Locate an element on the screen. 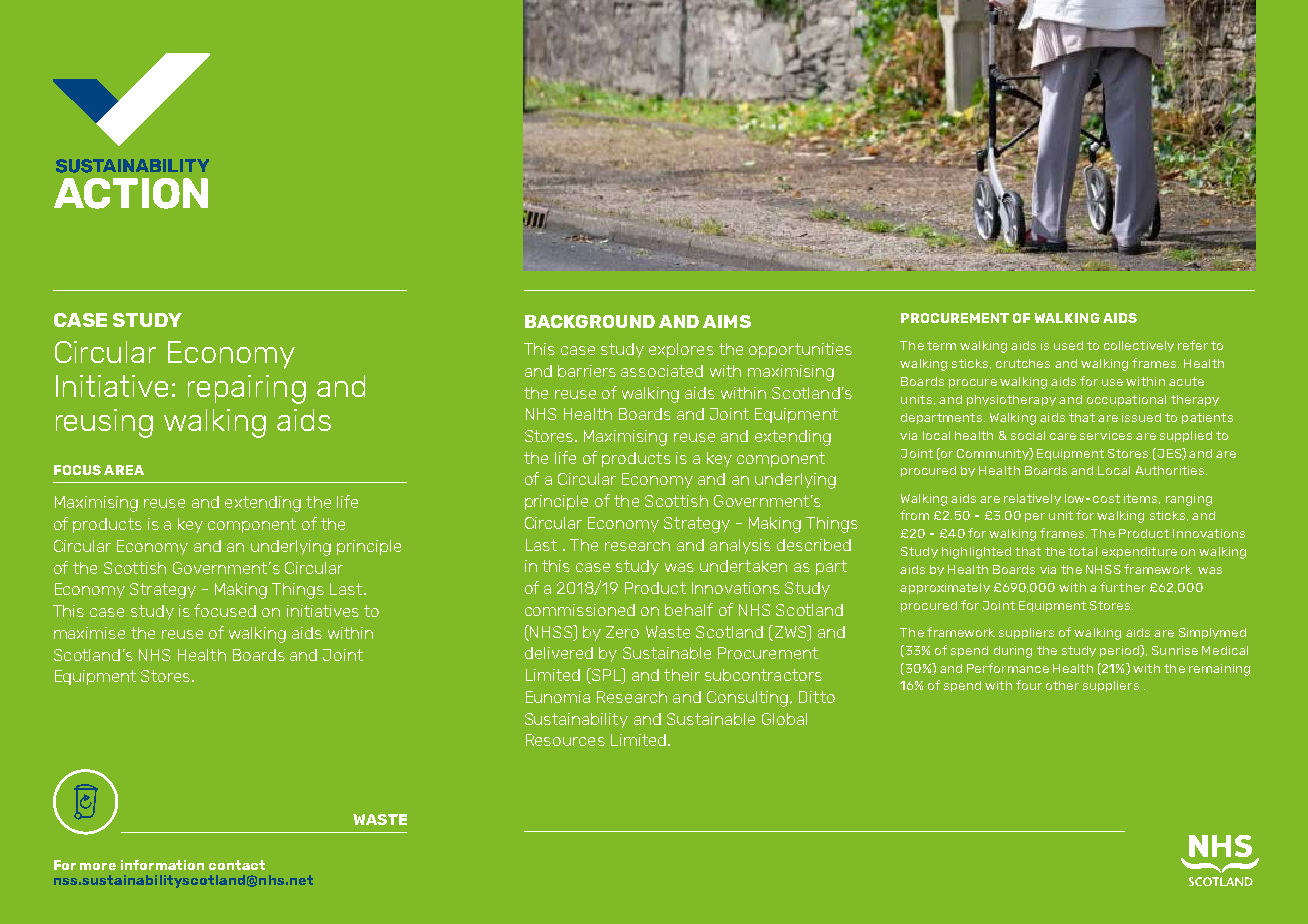 The width and height of the screenshot is (1308, 924). Authorities is located at coordinates (1171, 470).
